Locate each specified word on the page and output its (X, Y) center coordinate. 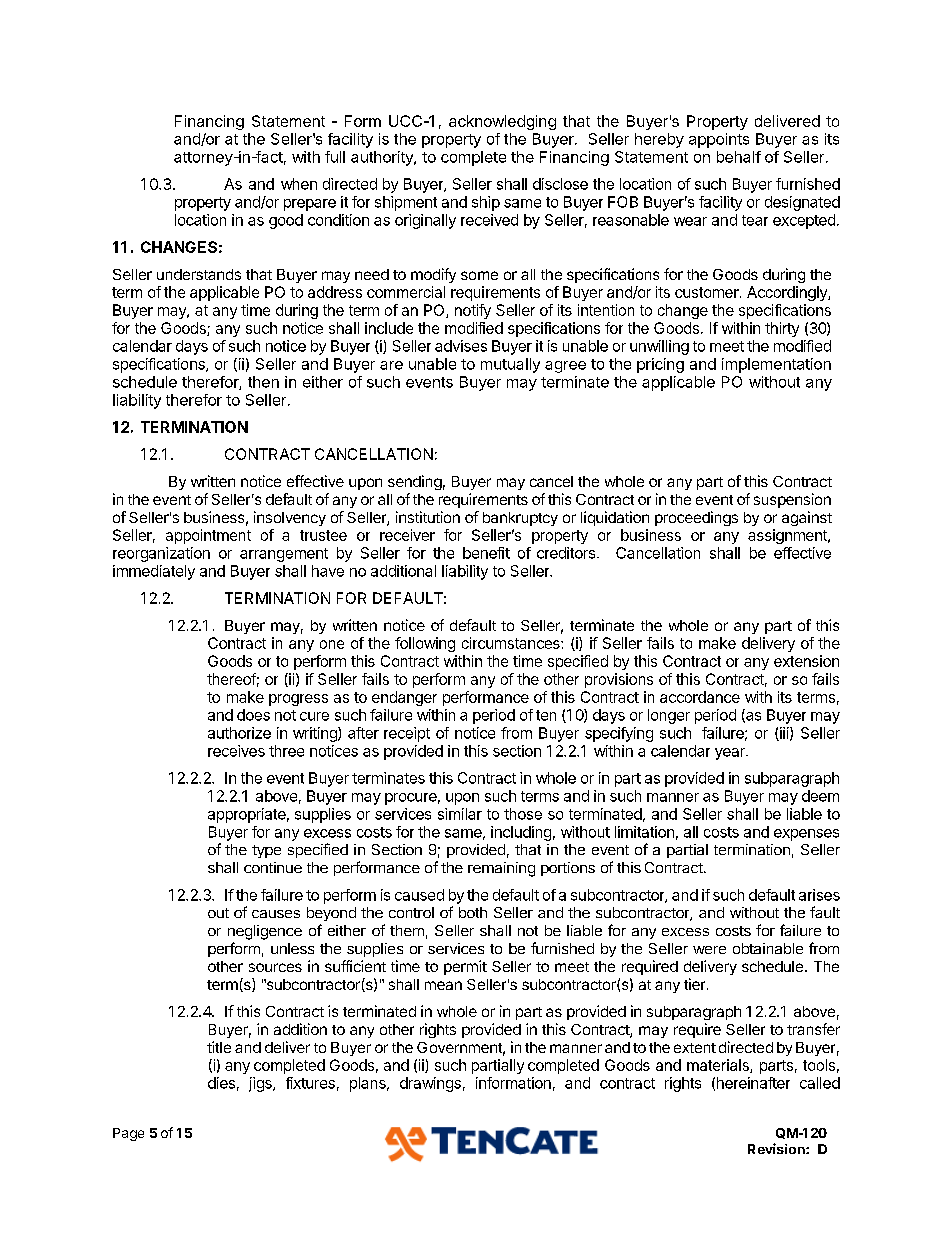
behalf (739, 157)
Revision (777, 1148)
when (299, 184)
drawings (430, 1084)
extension (806, 661)
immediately (154, 572)
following (425, 644)
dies (221, 1083)
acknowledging (502, 122)
